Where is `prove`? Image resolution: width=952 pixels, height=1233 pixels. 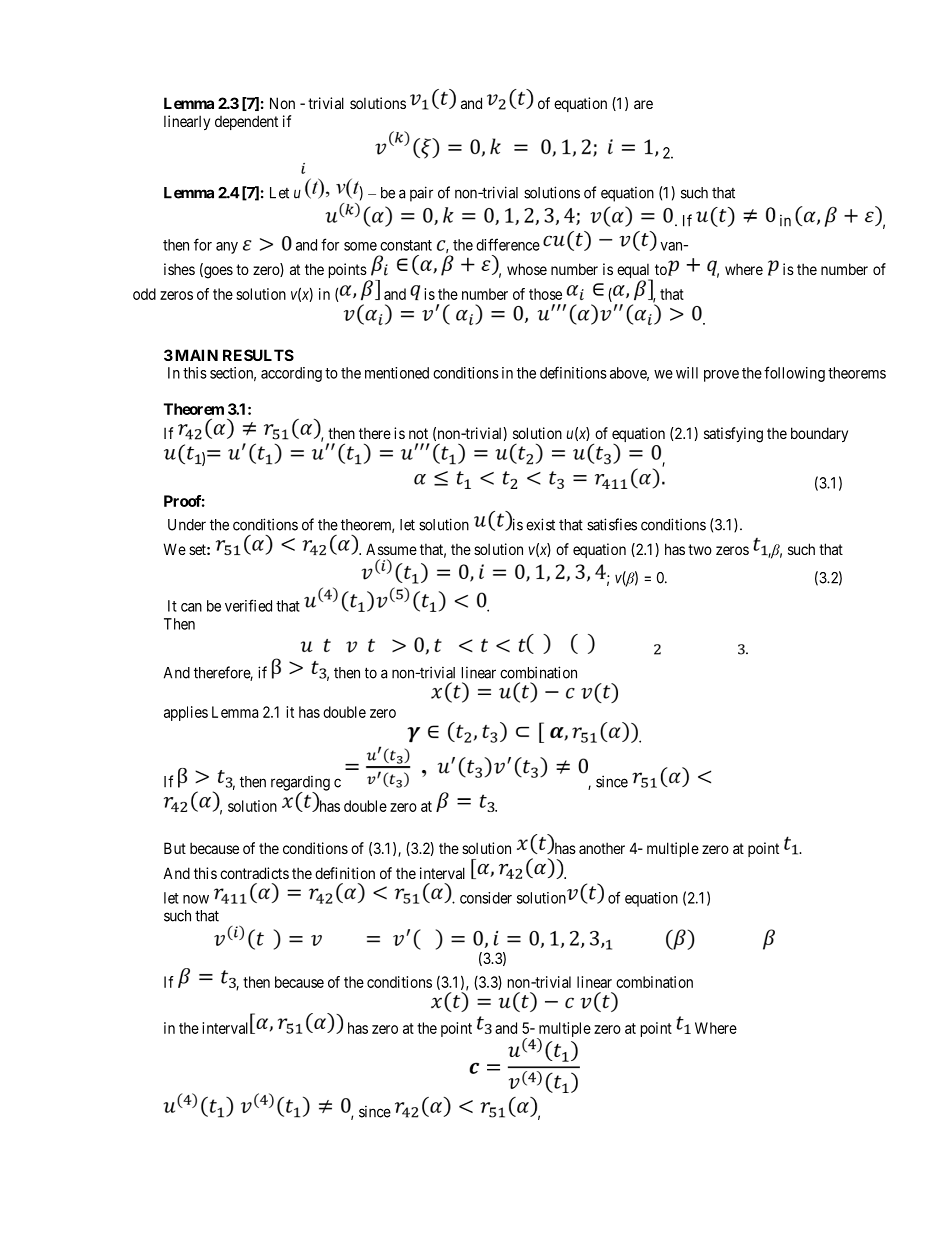 prove is located at coordinates (721, 376).
